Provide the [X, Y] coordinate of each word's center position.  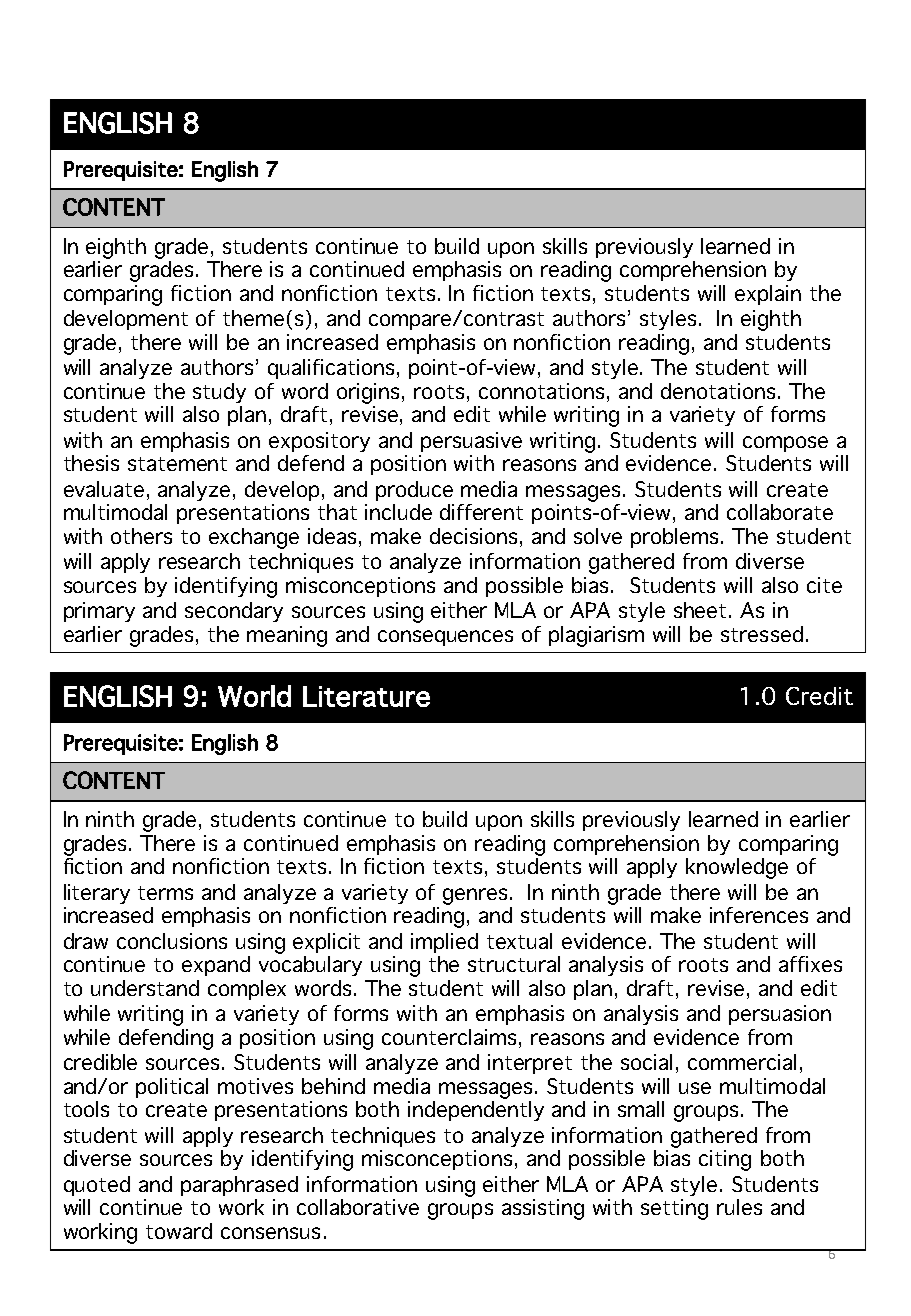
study [219, 393]
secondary [234, 612]
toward [179, 1231]
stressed [762, 634]
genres [475, 896]
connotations [541, 391]
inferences [759, 915]
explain [768, 295]
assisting [543, 1209]
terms [165, 893]
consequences [445, 638]
